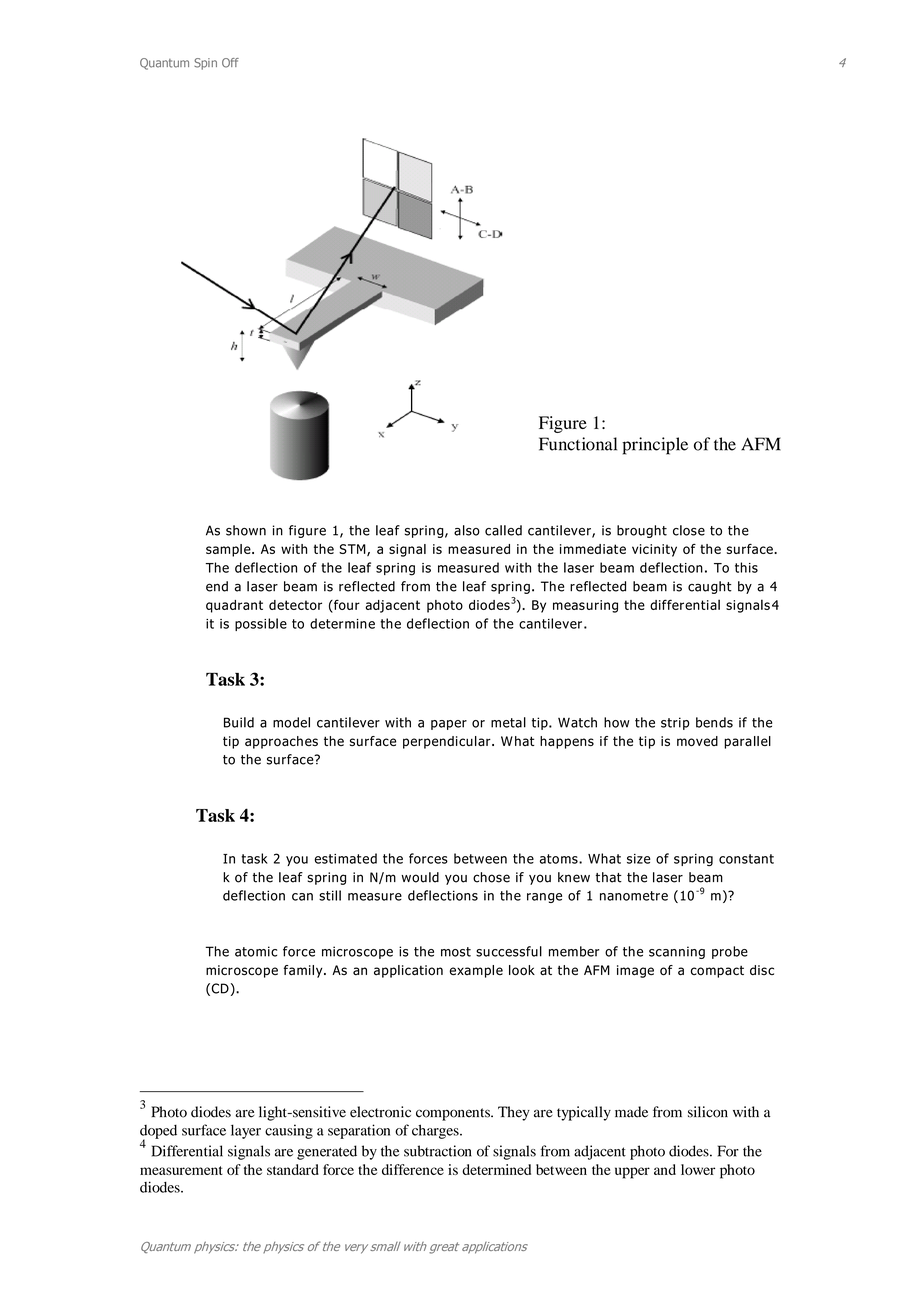  What do you see at coordinates (246, 530) in the screenshot?
I see `shown` at bounding box center [246, 530].
